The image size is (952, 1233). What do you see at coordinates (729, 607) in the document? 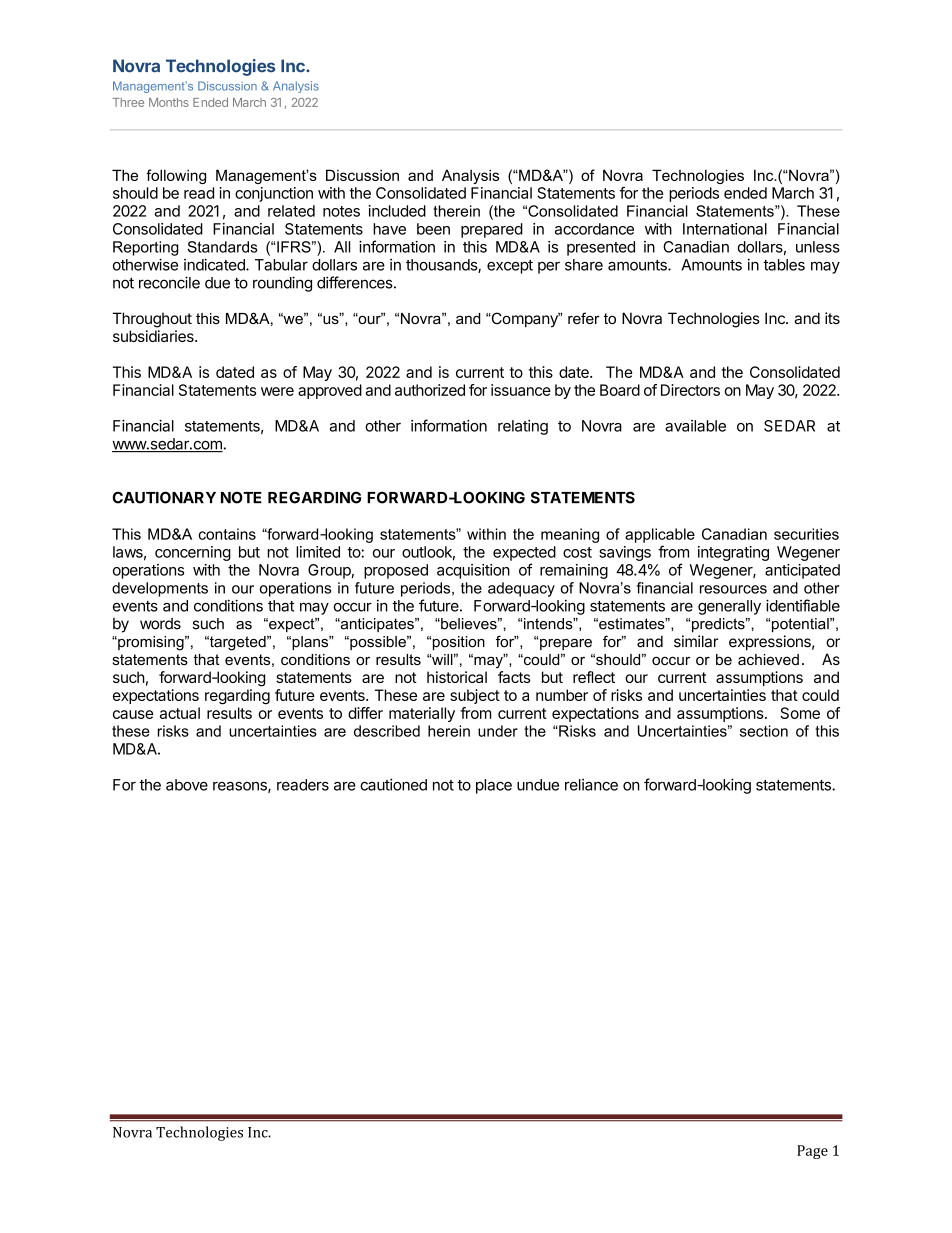
I see `generally` at bounding box center [729, 607].
